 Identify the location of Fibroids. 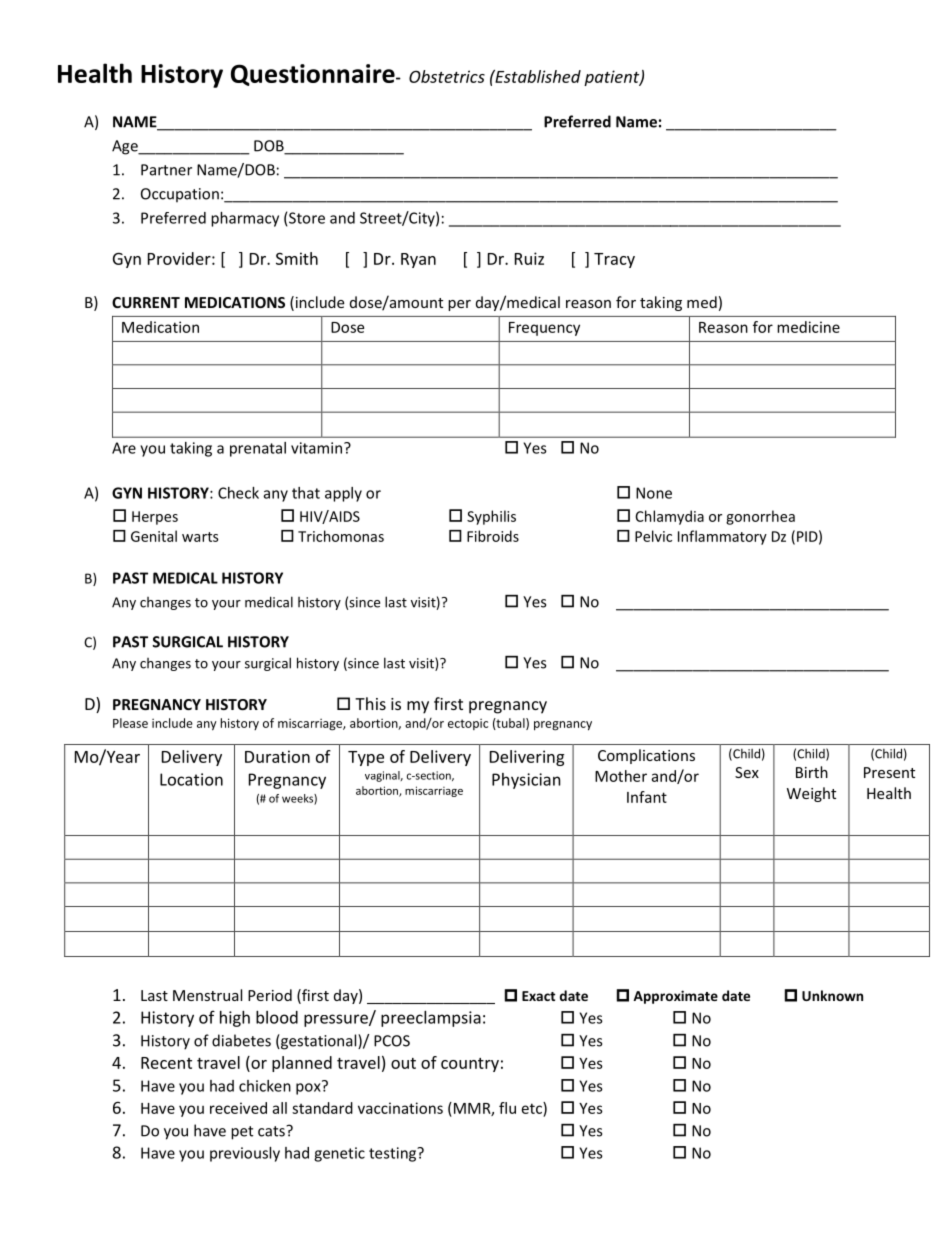
(493, 536).
